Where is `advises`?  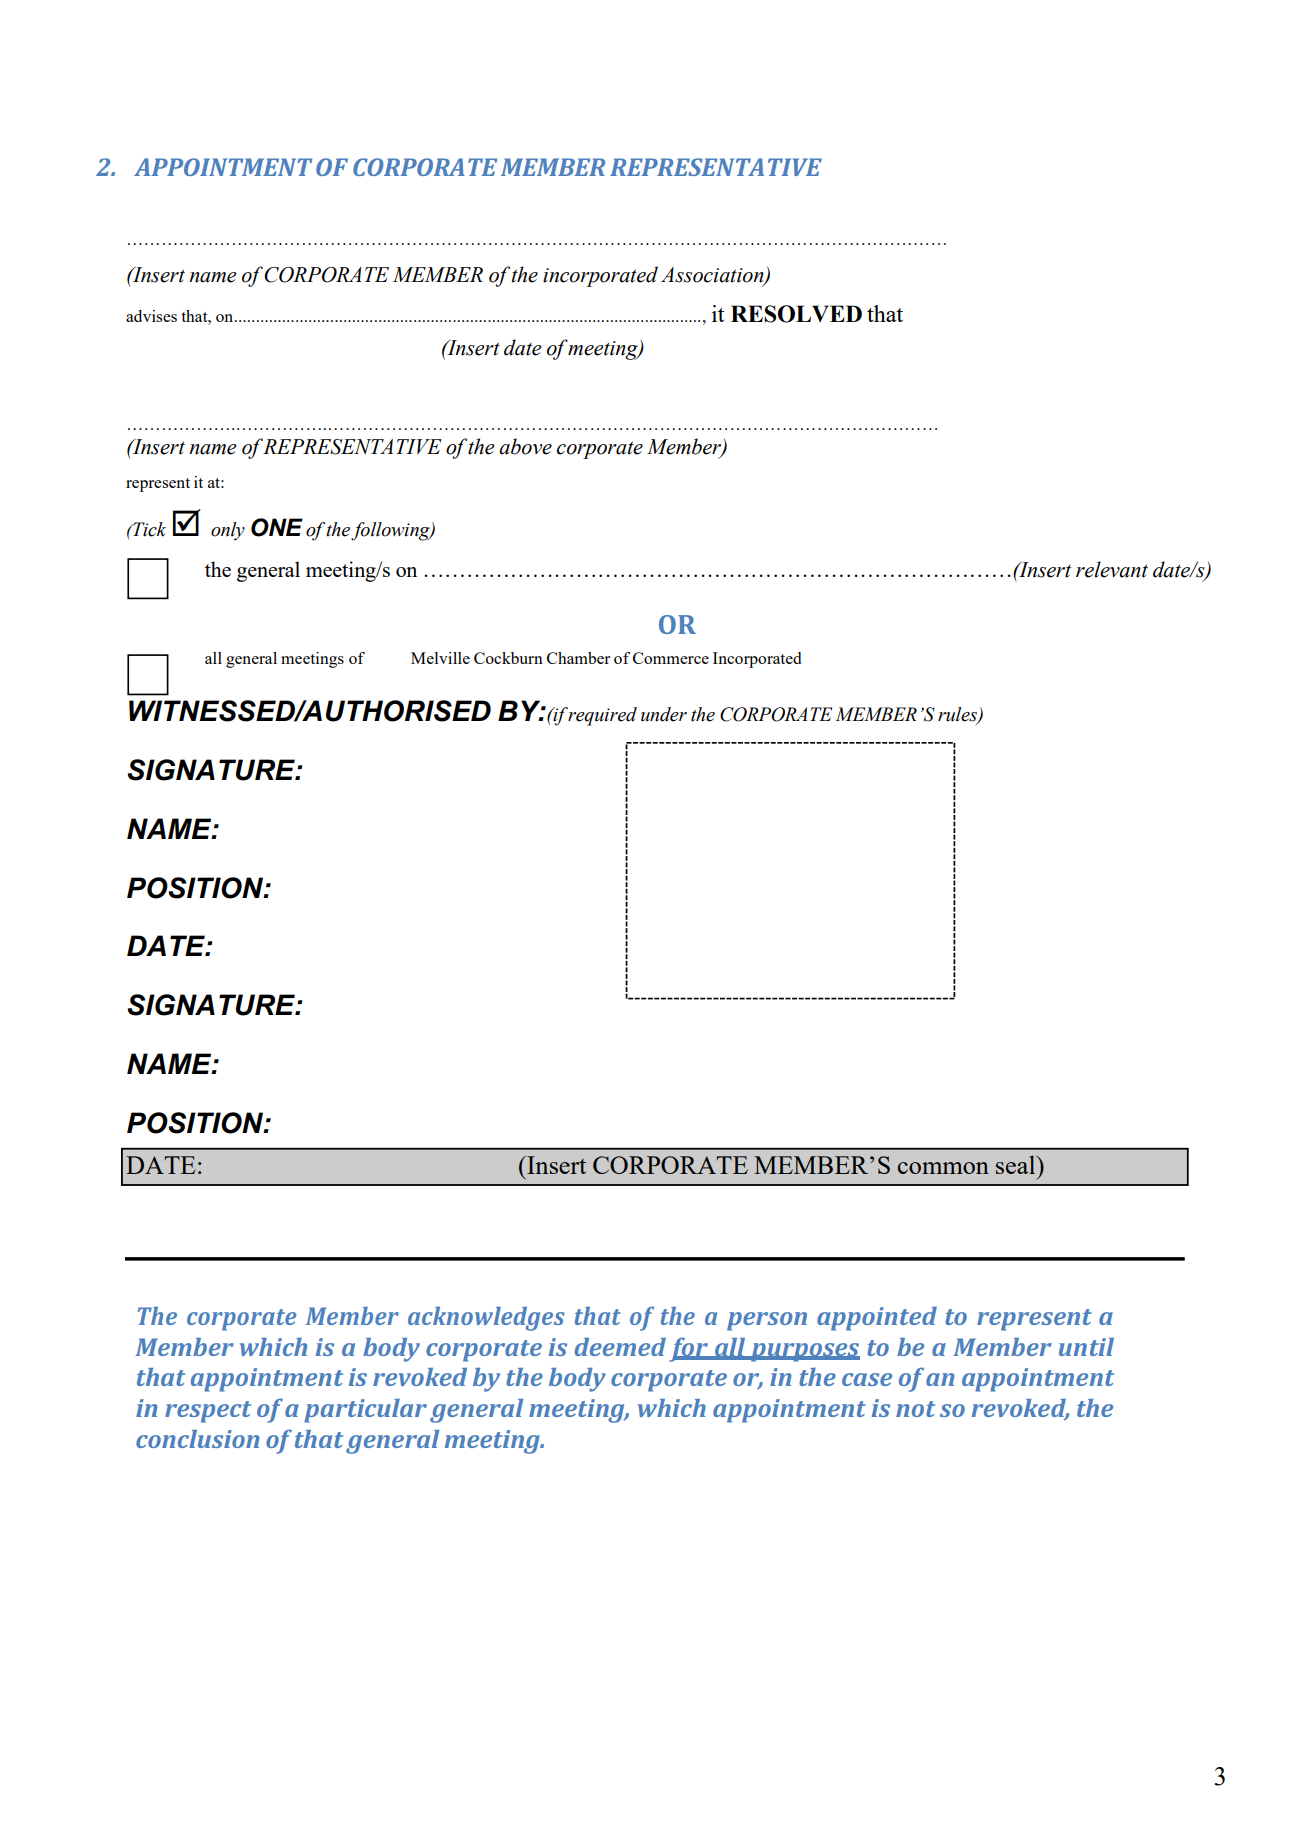 advises is located at coordinates (151, 316).
